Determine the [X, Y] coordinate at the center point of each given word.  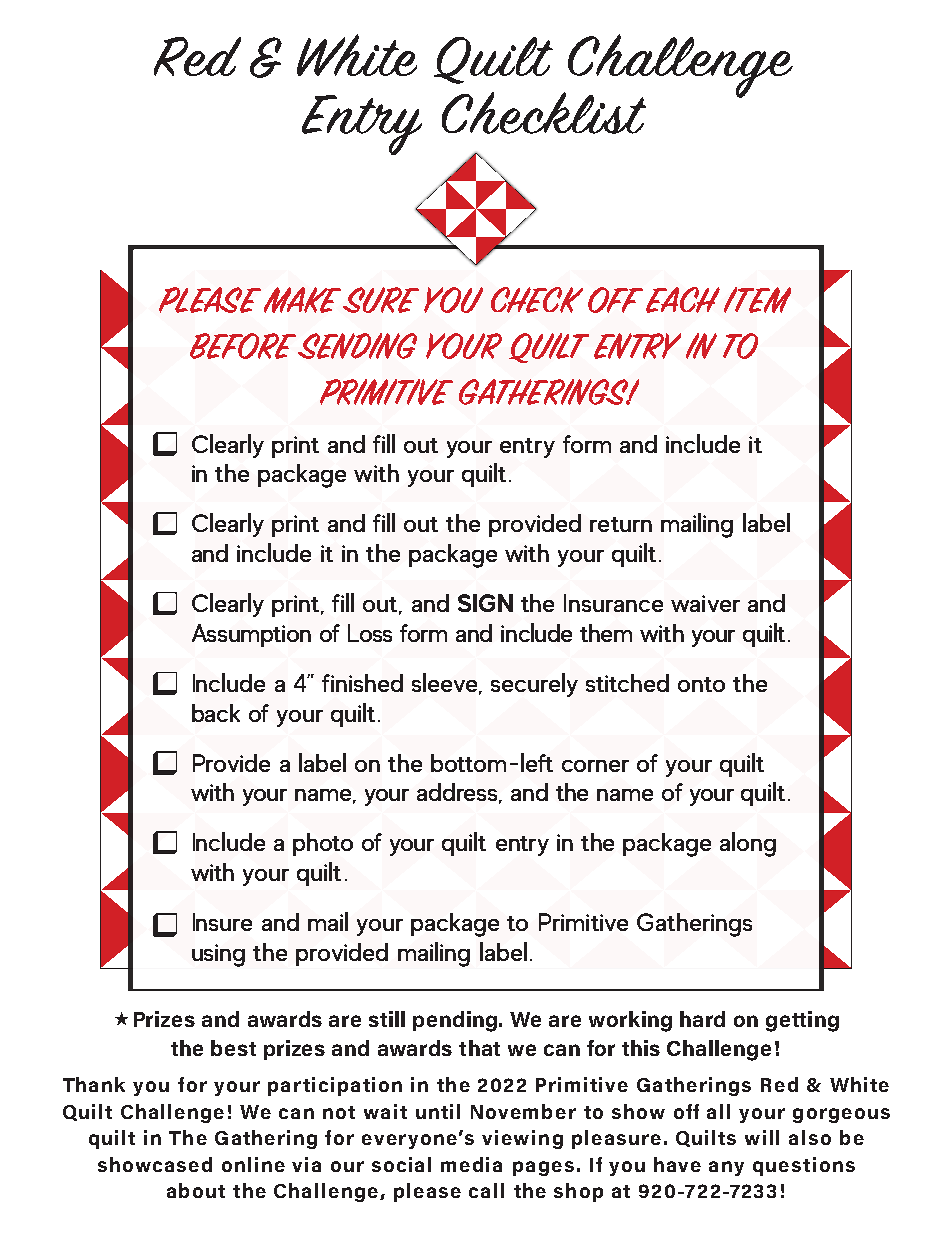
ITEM [757, 300]
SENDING [357, 346]
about [196, 1190]
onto [701, 684]
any [726, 1168]
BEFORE [243, 346]
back [216, 713]
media [471, 1164]
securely [534, 685]
